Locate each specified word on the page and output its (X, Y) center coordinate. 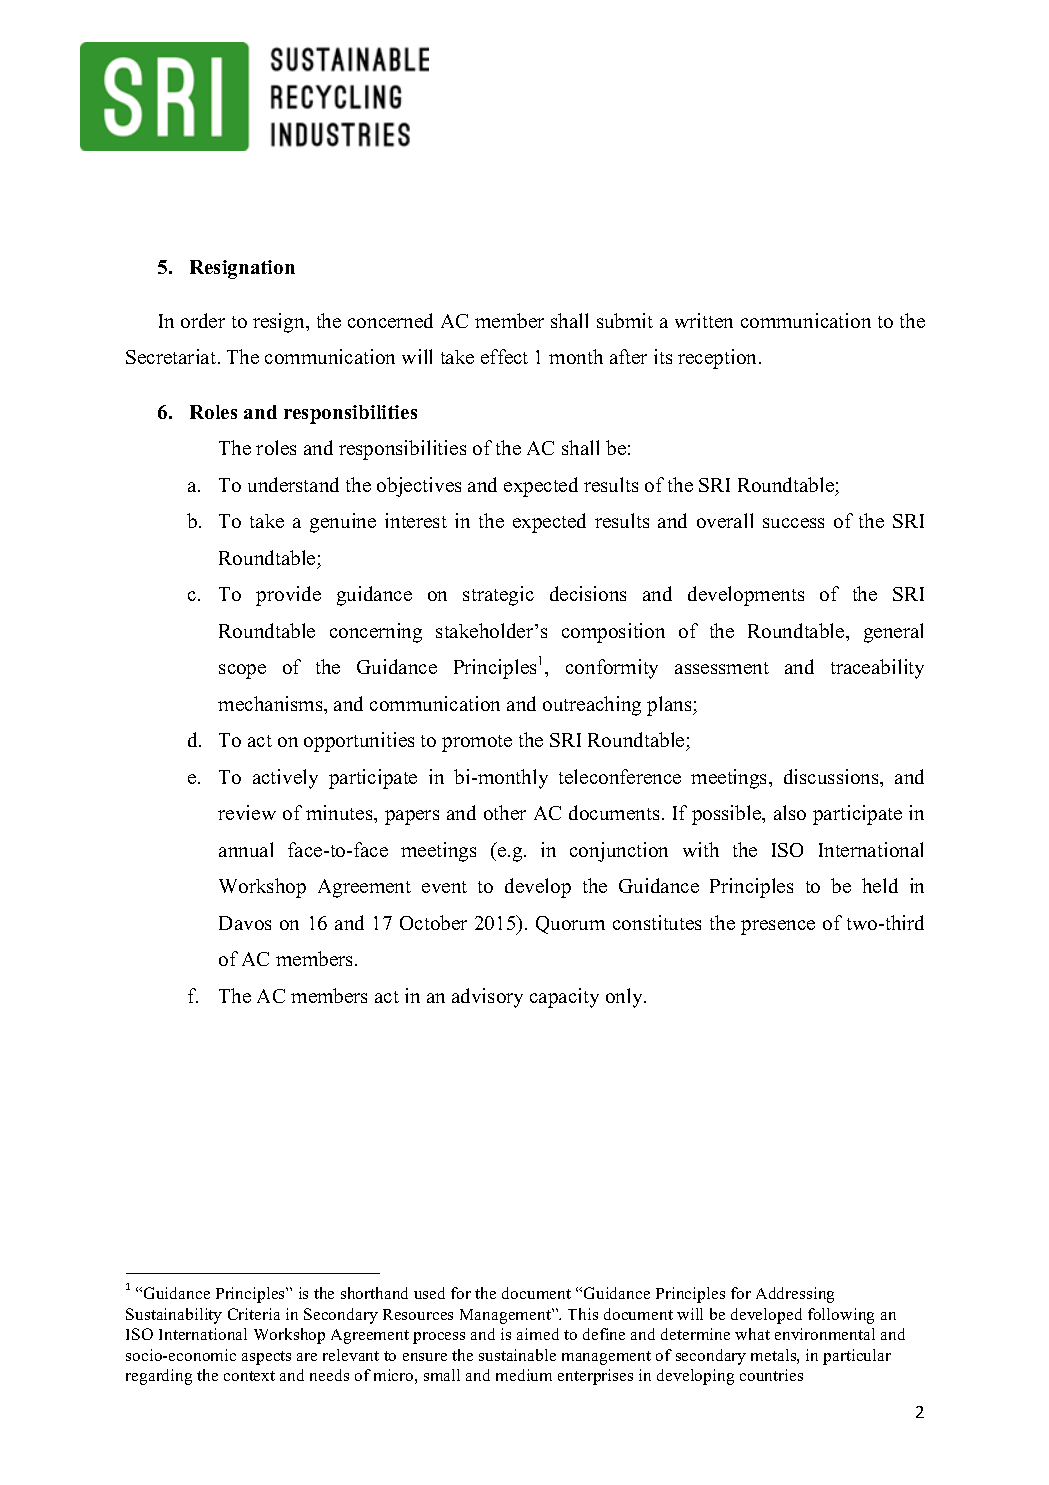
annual (246, 849)
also (790, 812)
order (203, 320)
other (505, 812)
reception (719, 359)
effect (504, 356)
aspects (266, 1358)
